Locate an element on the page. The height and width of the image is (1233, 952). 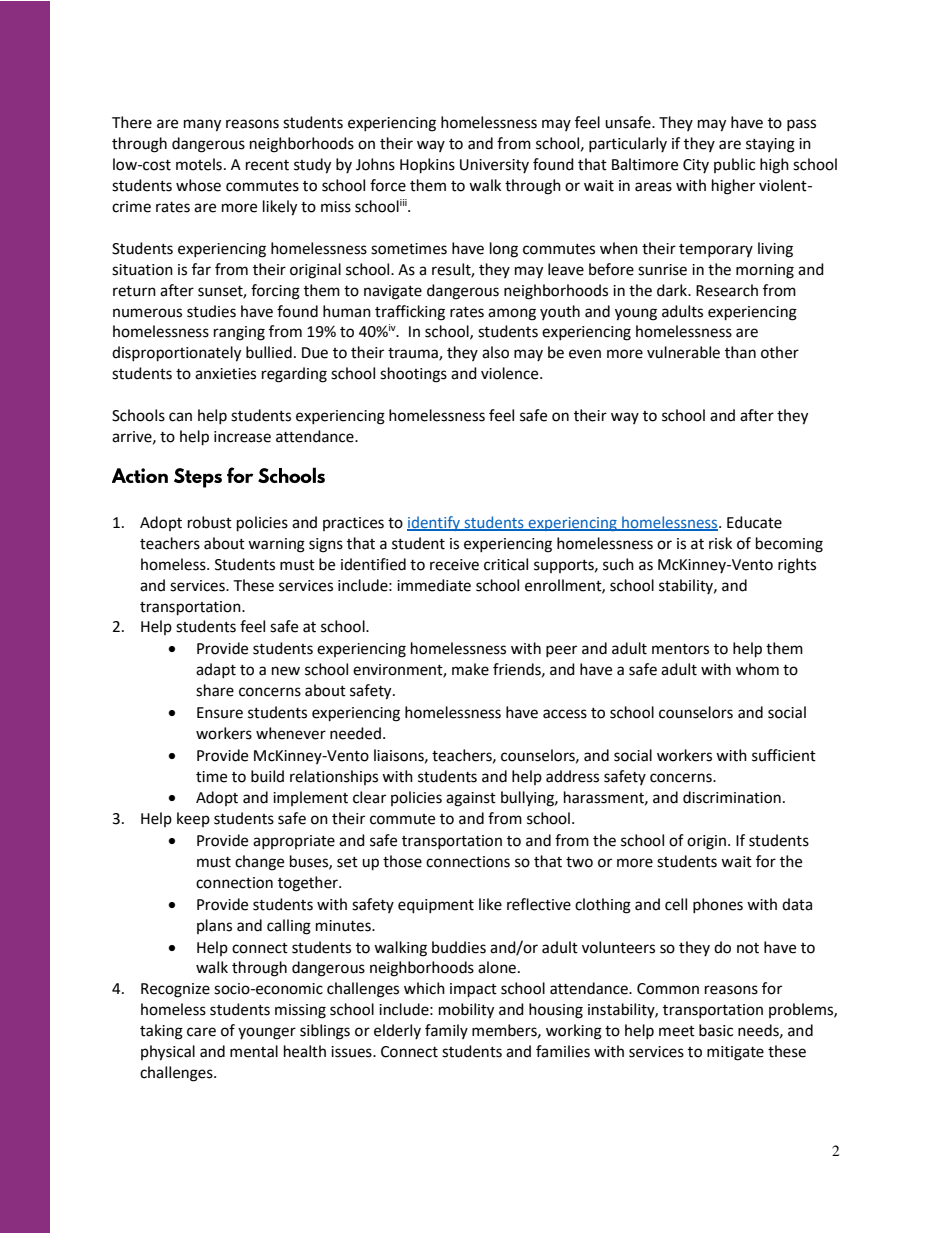
mobility is located at coordinates (466, 1011).
